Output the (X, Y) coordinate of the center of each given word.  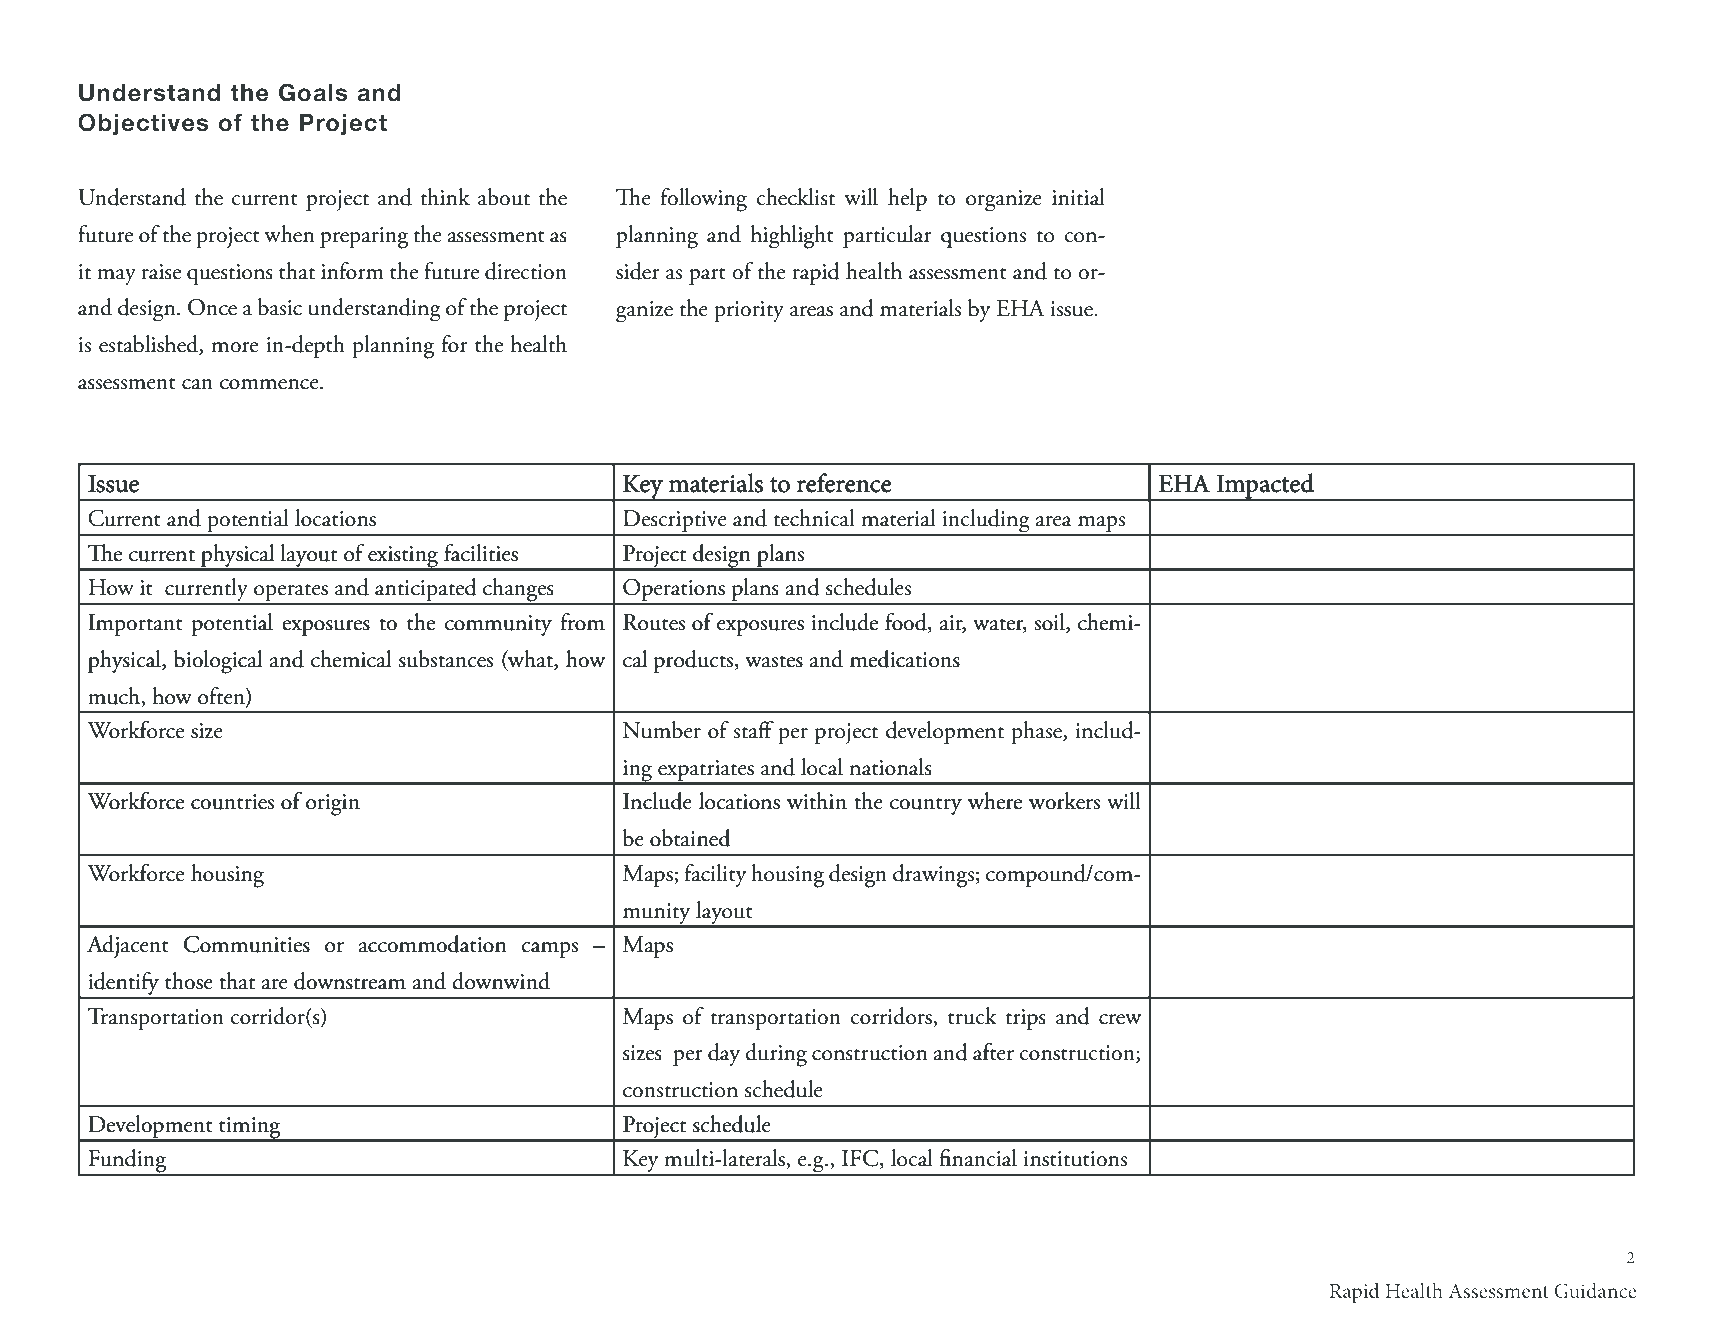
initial (1078, 197)
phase (1037, 732)
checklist (795, 197)
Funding (127, 1162)
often (222, 696)
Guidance (1595, 1291)
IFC (861, 1159)
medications (905, 659)
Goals (313, 92)
